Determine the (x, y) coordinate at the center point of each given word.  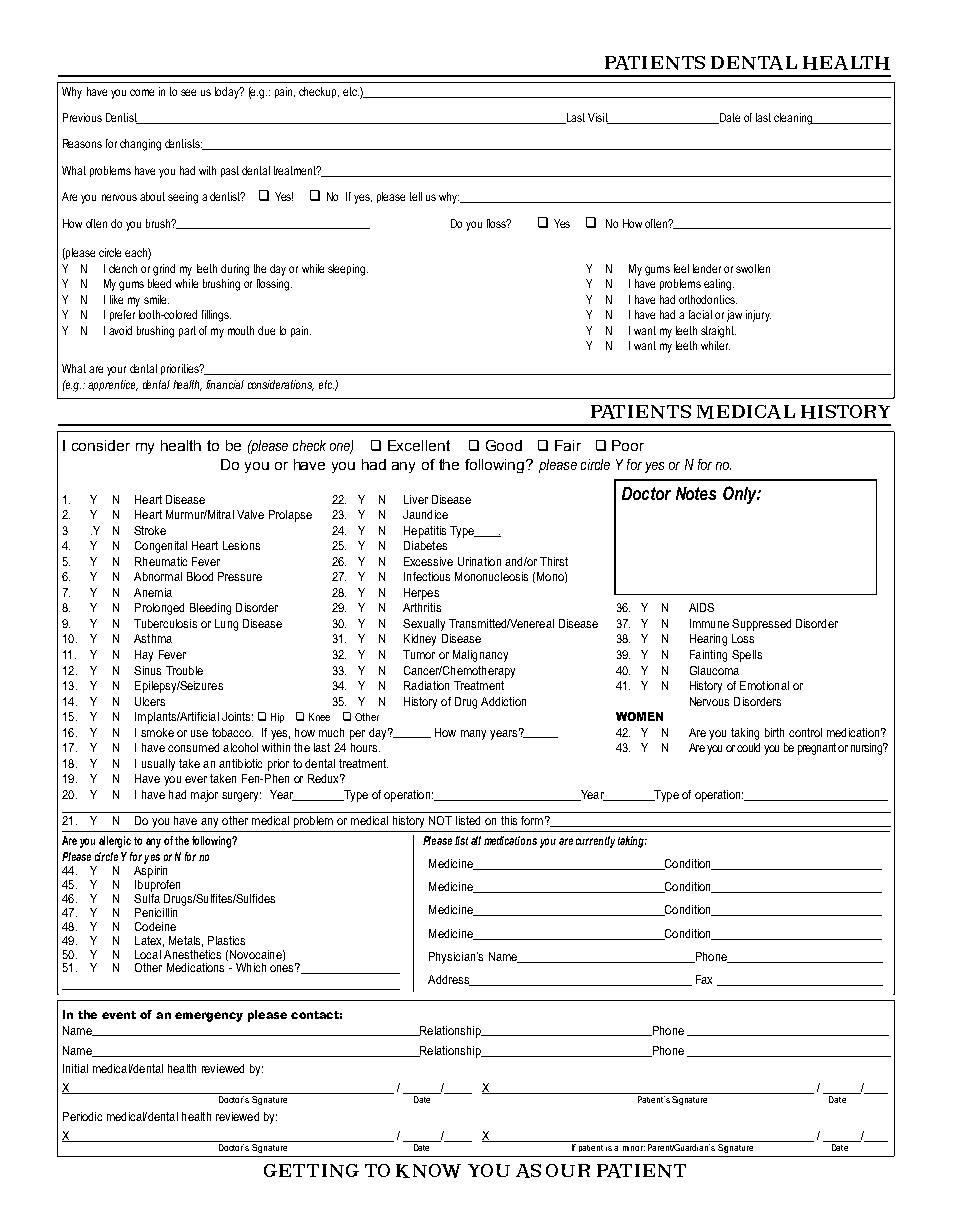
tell (416, 196)
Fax (704, 979)
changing (140, 145)
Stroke (150, 530)
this (509, 820)
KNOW (428, 1171)
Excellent (419, 445)
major (204, 796)
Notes (696, 493)
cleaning (794, 119)
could (748, 747)
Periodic (82, 1116)
